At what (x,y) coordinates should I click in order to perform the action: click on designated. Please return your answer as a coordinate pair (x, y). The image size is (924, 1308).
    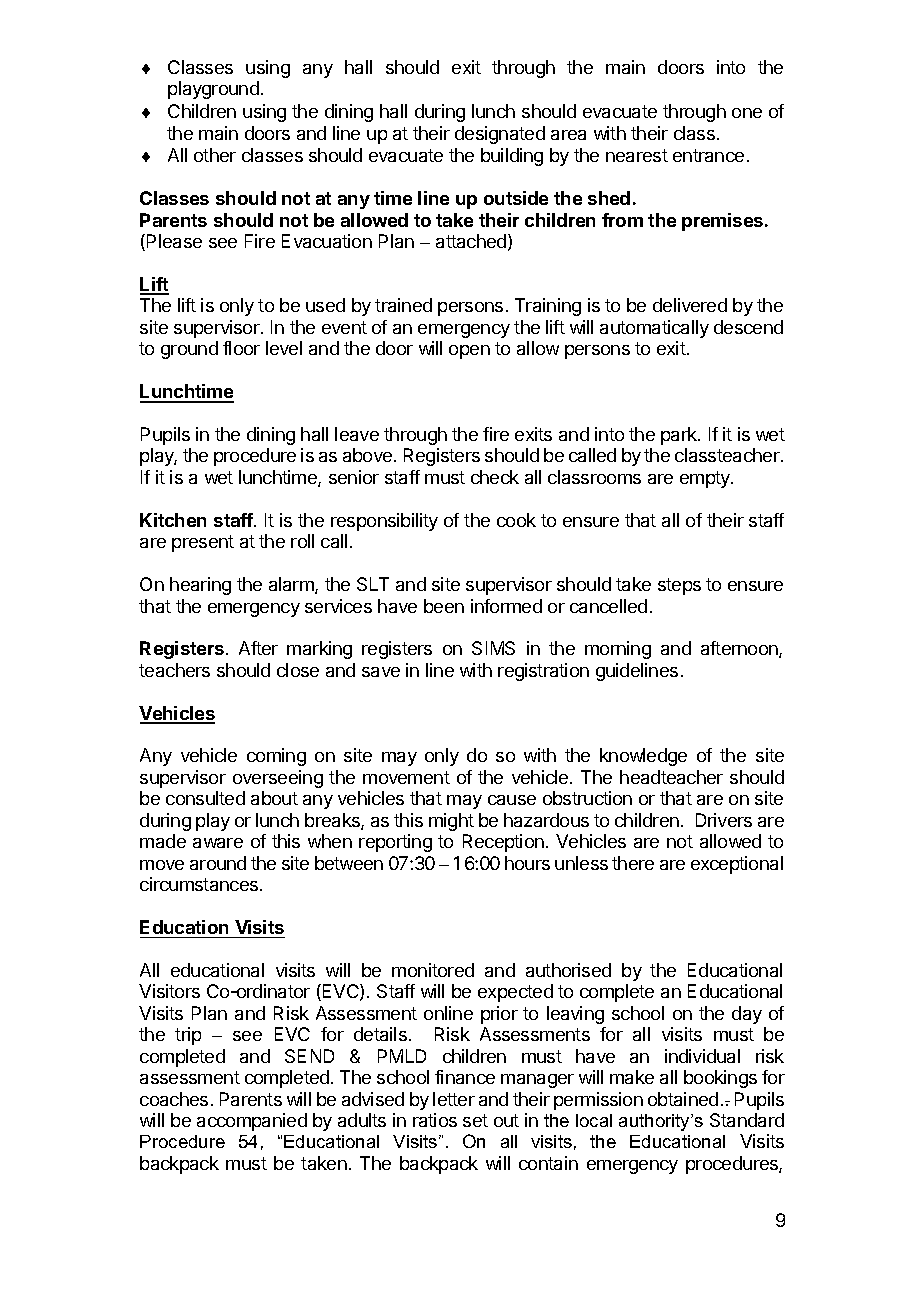
    Looking at the image, I should click on (500, 135).
